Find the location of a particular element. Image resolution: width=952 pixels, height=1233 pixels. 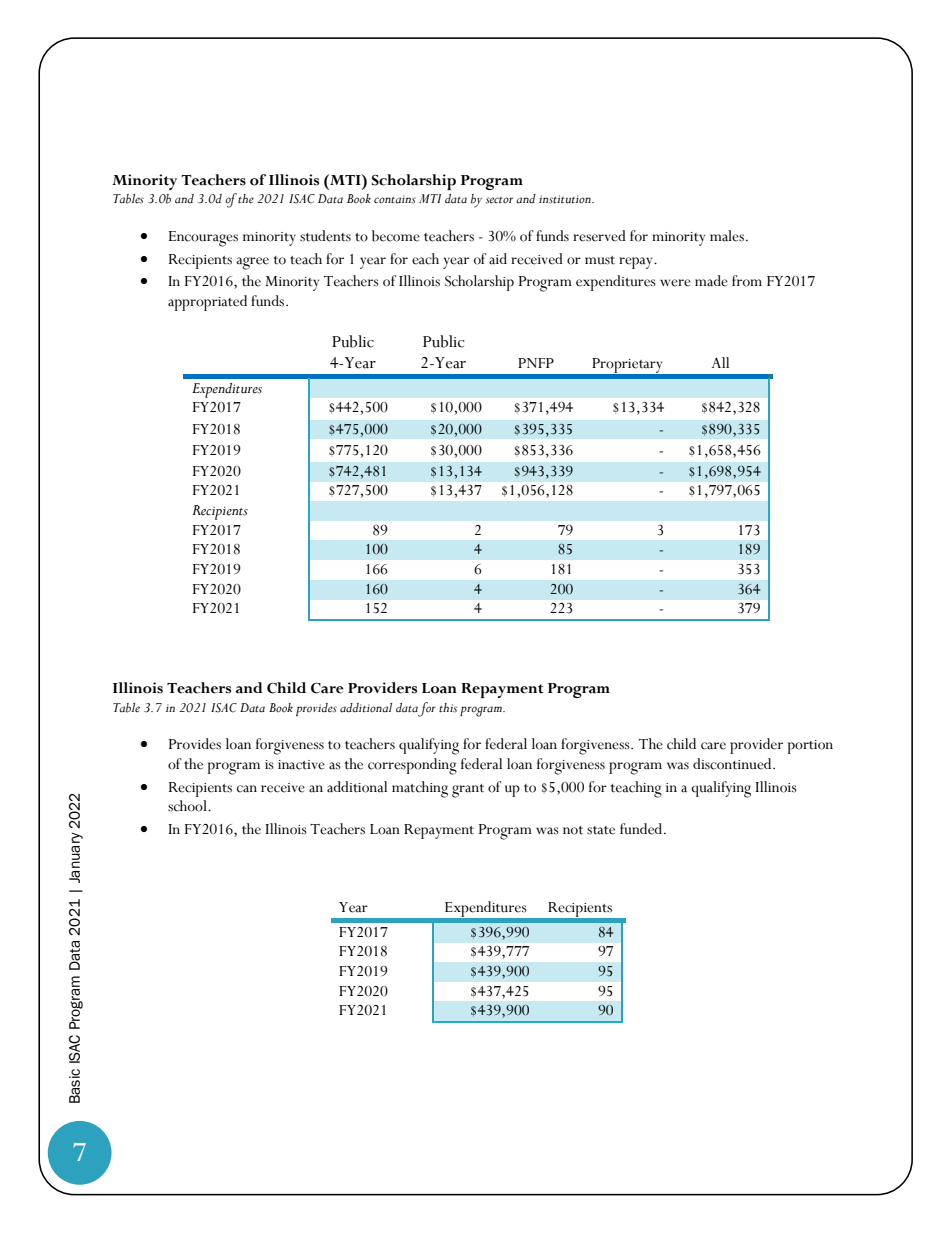

can is located at coordinates (247, 789).
